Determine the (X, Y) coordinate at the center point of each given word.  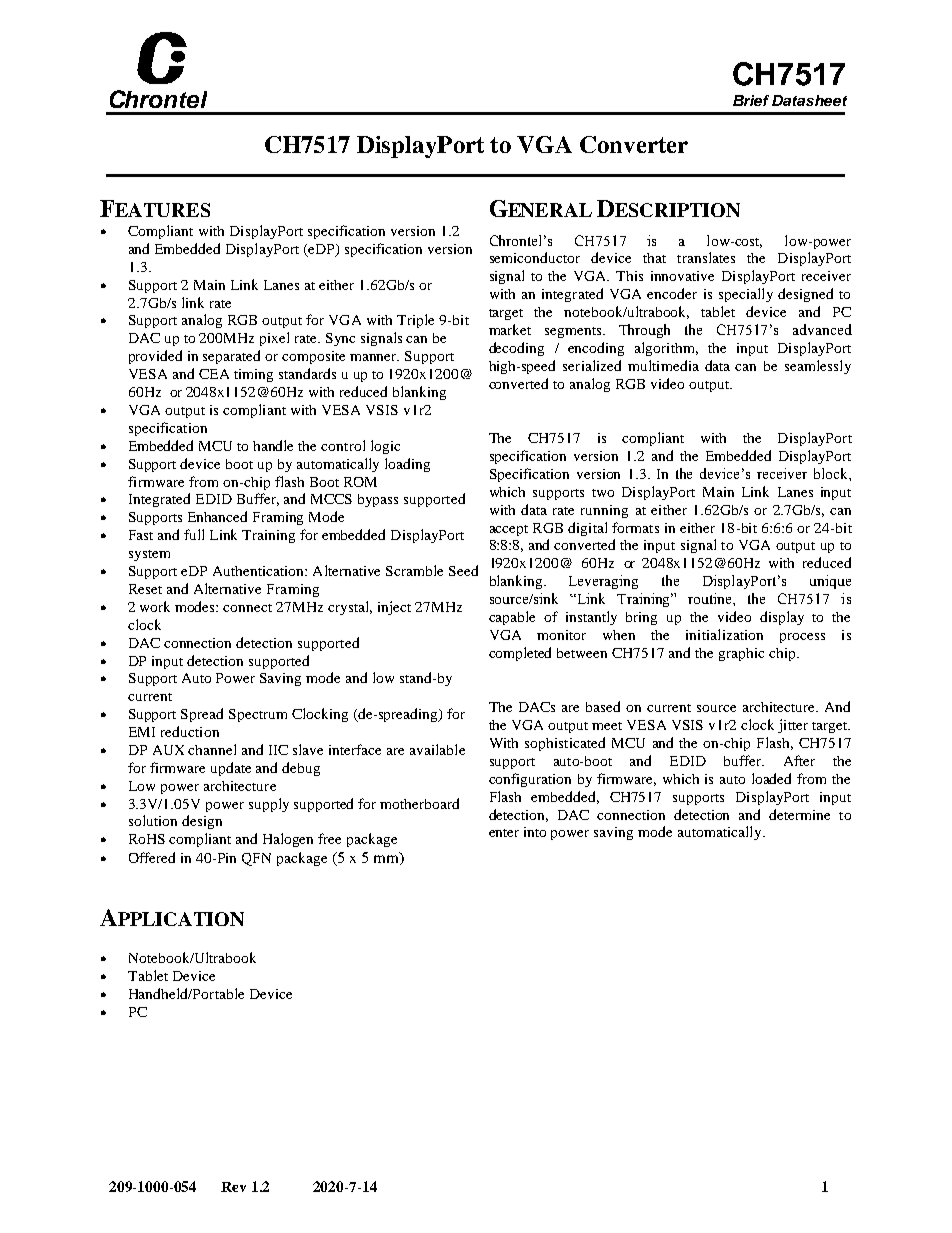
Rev (233, 1187)
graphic (741, 654)
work (155, 606)
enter (504, 833)
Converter (634, 144)
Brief (751, 100)
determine (799, 814)
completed (520, 654)
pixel (274, 339)
